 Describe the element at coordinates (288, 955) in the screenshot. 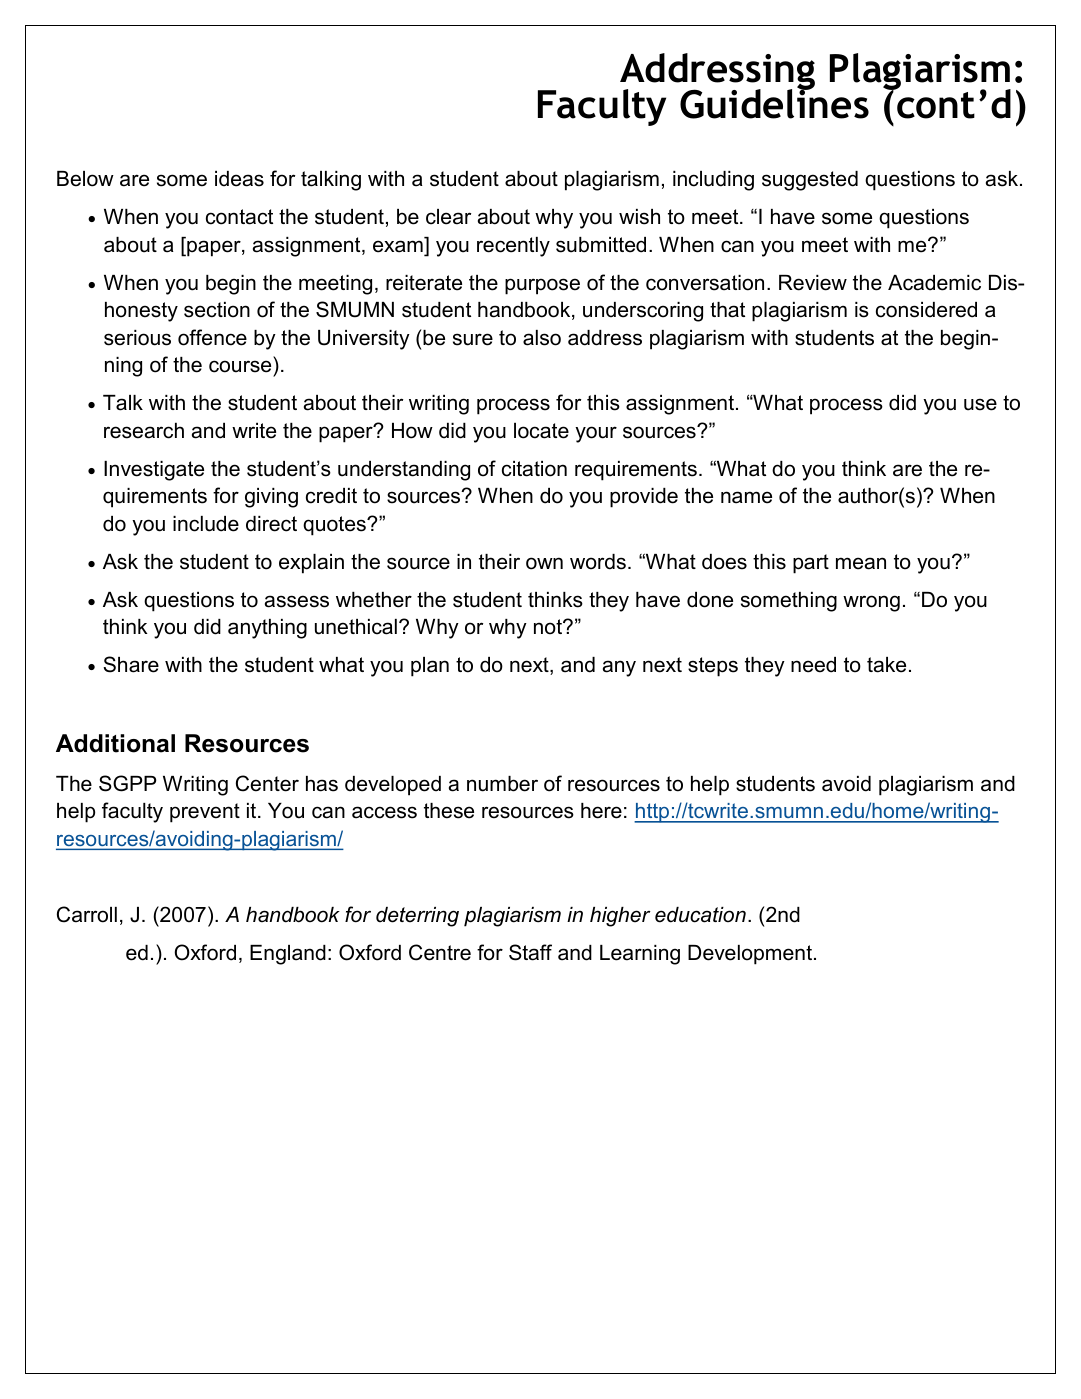

I see `England` at that location.
